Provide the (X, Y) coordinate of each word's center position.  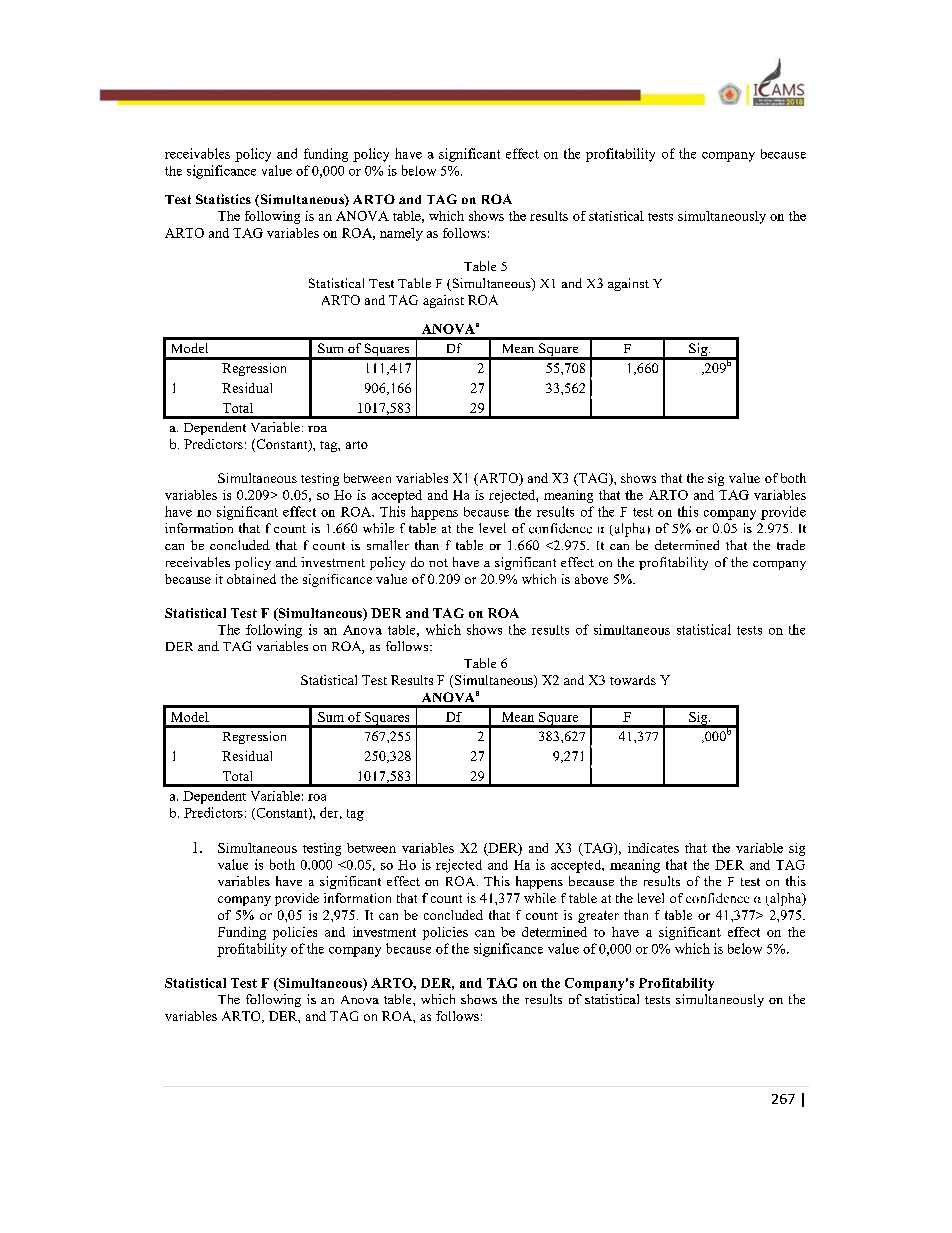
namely (401, 234)
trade (791, 545)
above (591, 579)
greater (598, 917)
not (438, 563)
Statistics (223, 199)
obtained (251, 579)
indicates (653, 848)
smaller (388, 545)
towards (633, 680)
